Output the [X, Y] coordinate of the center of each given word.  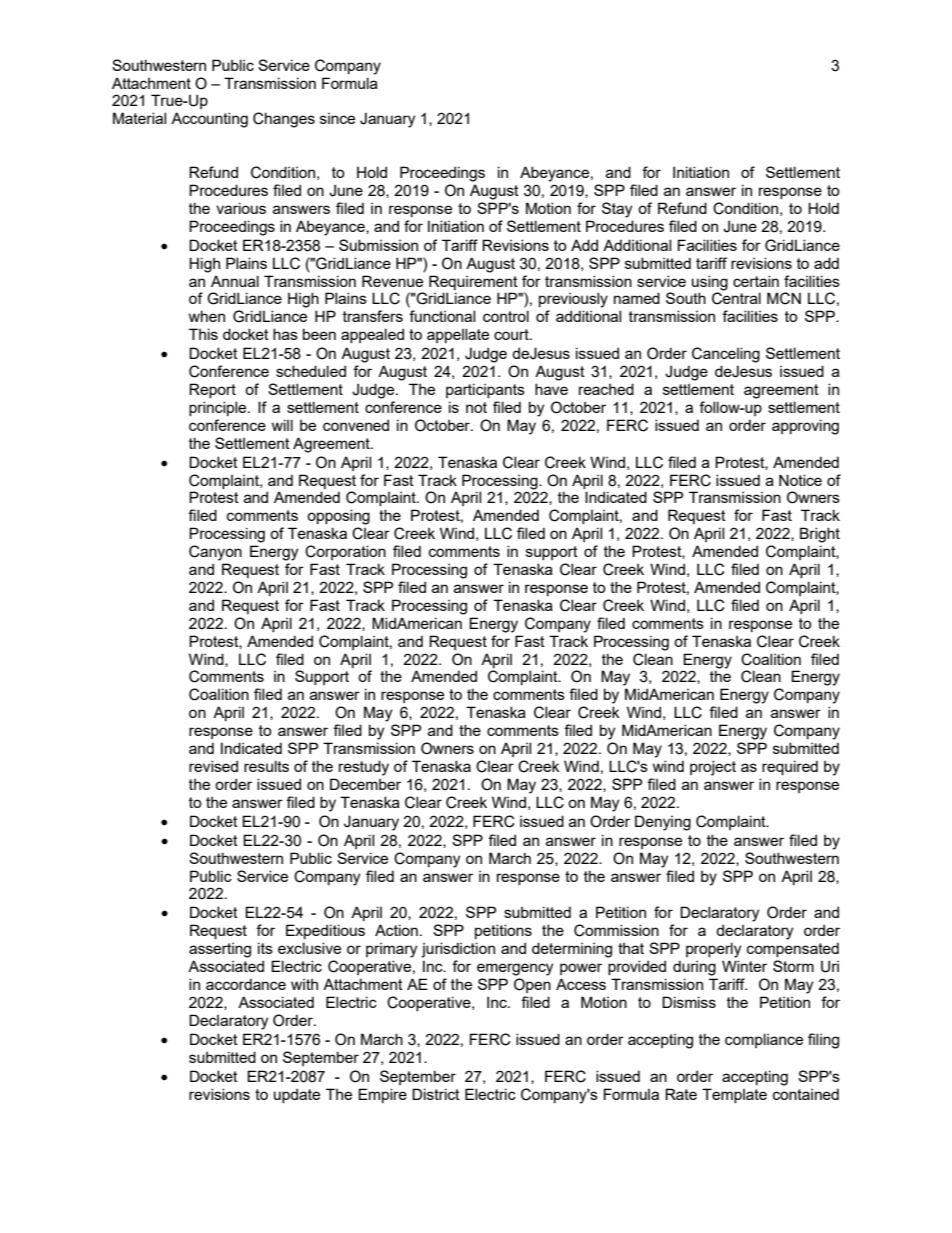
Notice [800, 480]
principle [219, 408]
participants [485, 390]
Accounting [209, 120]
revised [213, 766]
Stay [617, 210]
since [337, 118]
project [713, 768]
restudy [364, 768]
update [297, 1095]
